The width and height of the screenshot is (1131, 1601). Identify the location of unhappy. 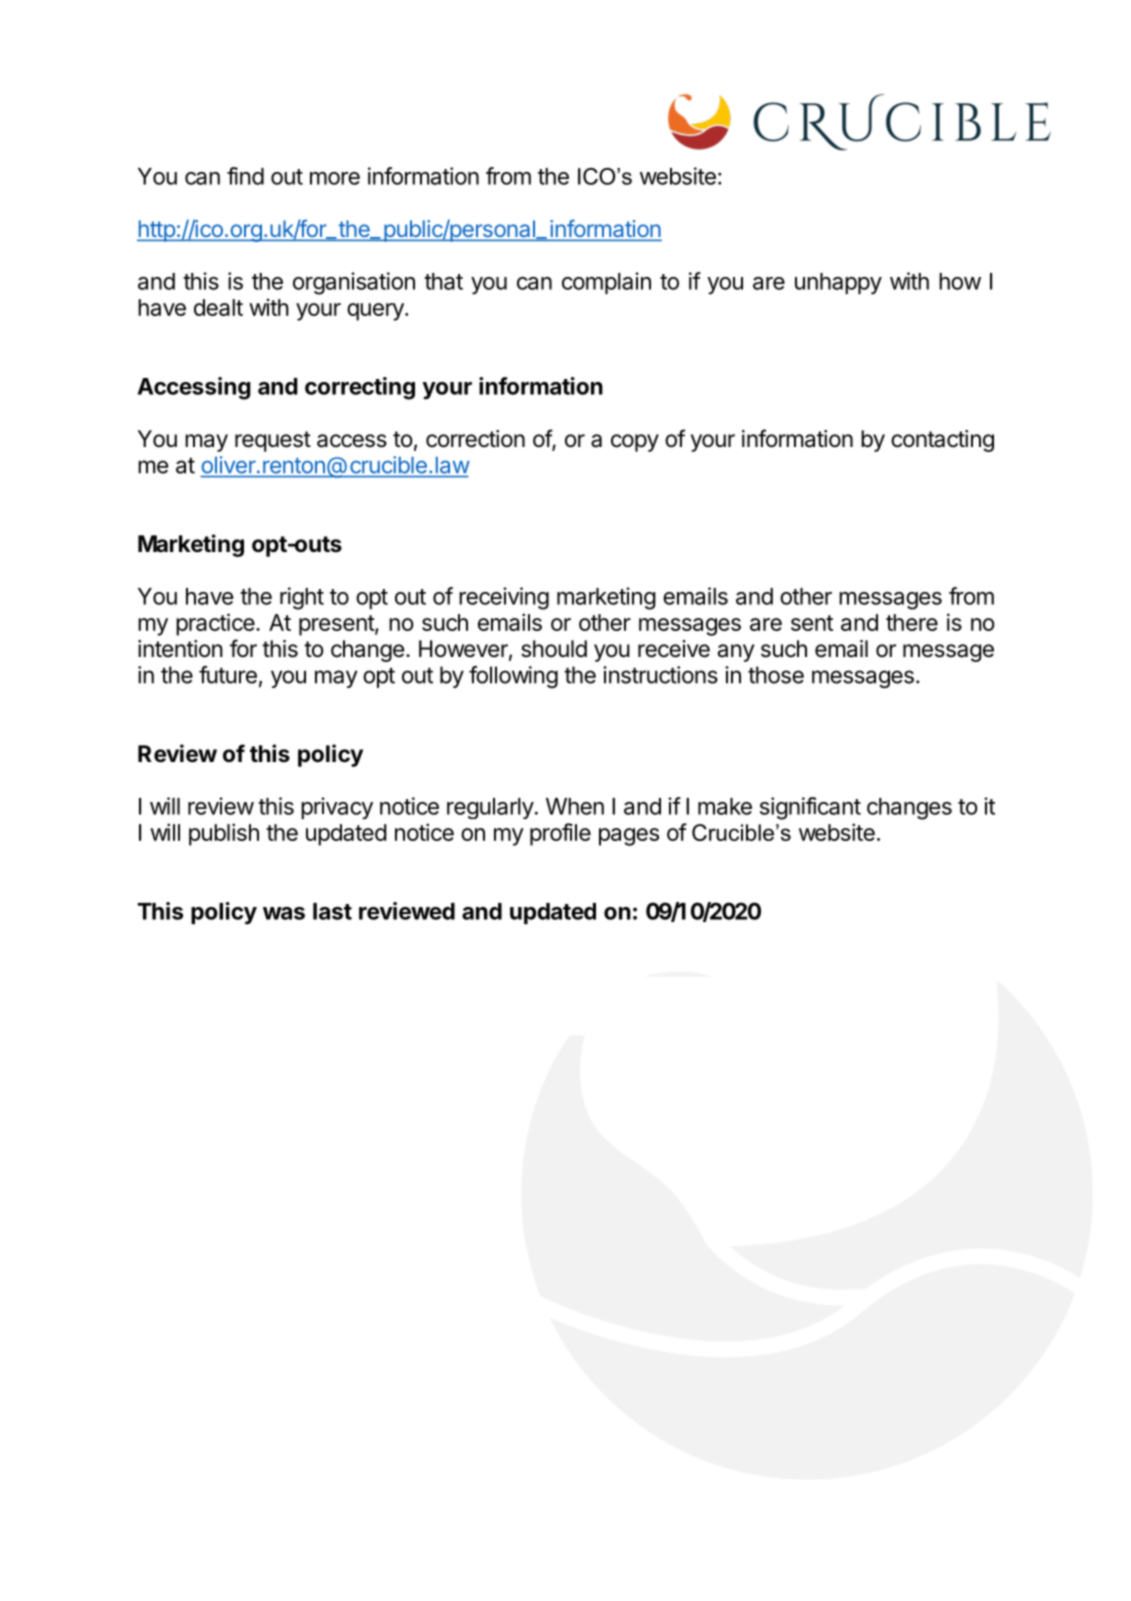
(838, 284).
